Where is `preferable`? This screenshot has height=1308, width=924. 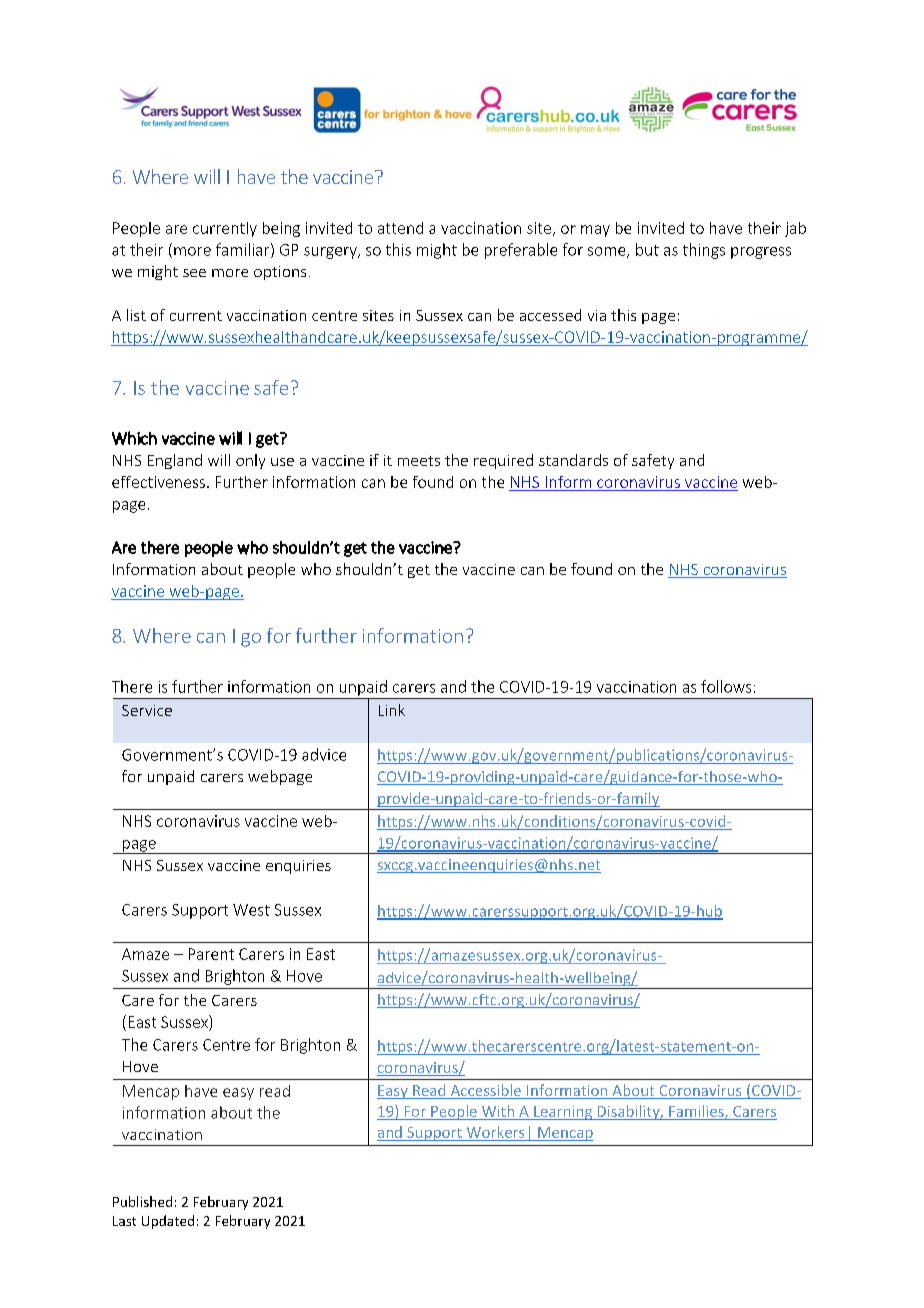 preferable is located at coordinates (521, 251).
